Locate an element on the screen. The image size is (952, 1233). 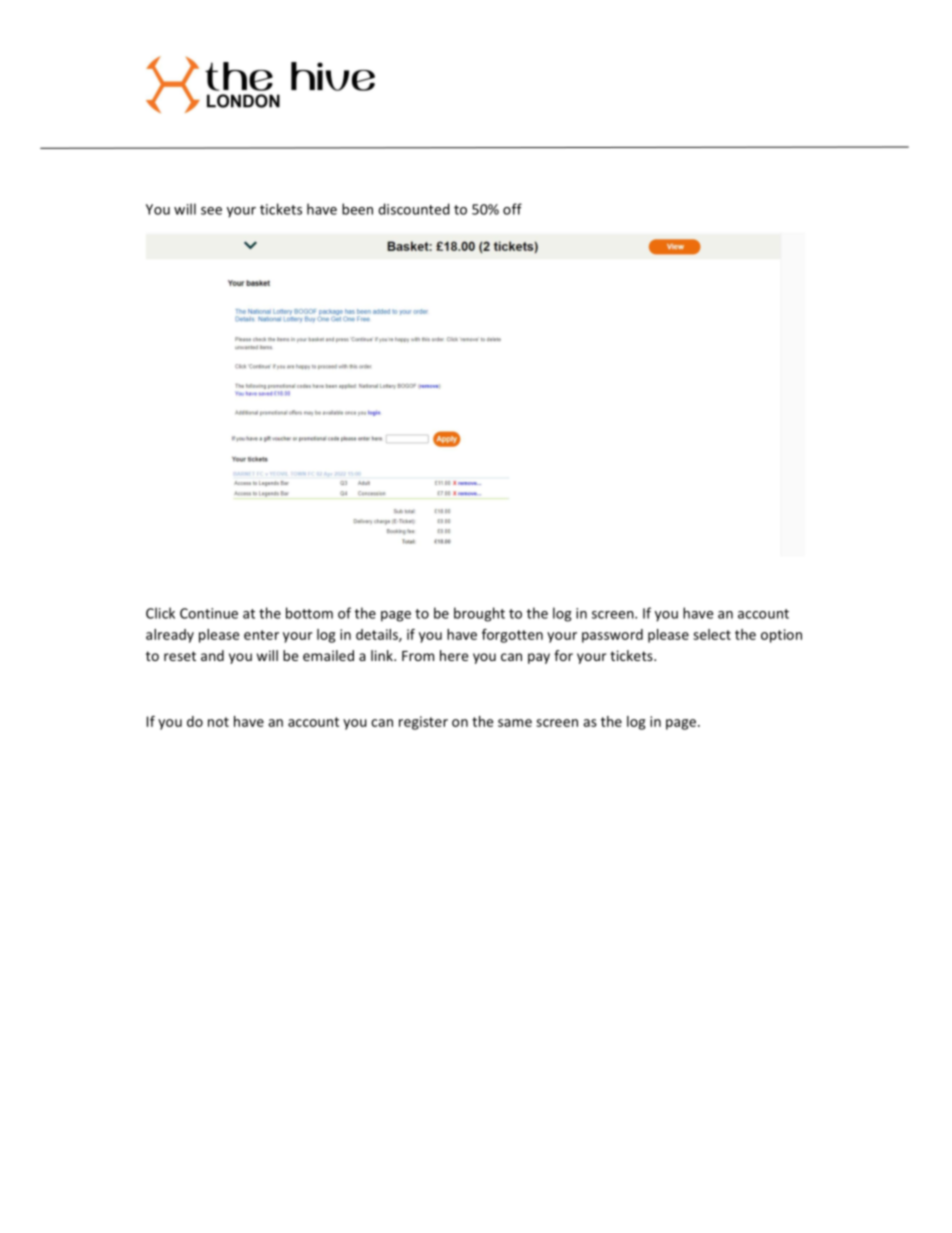
off is located at coordinates (512, 209).
